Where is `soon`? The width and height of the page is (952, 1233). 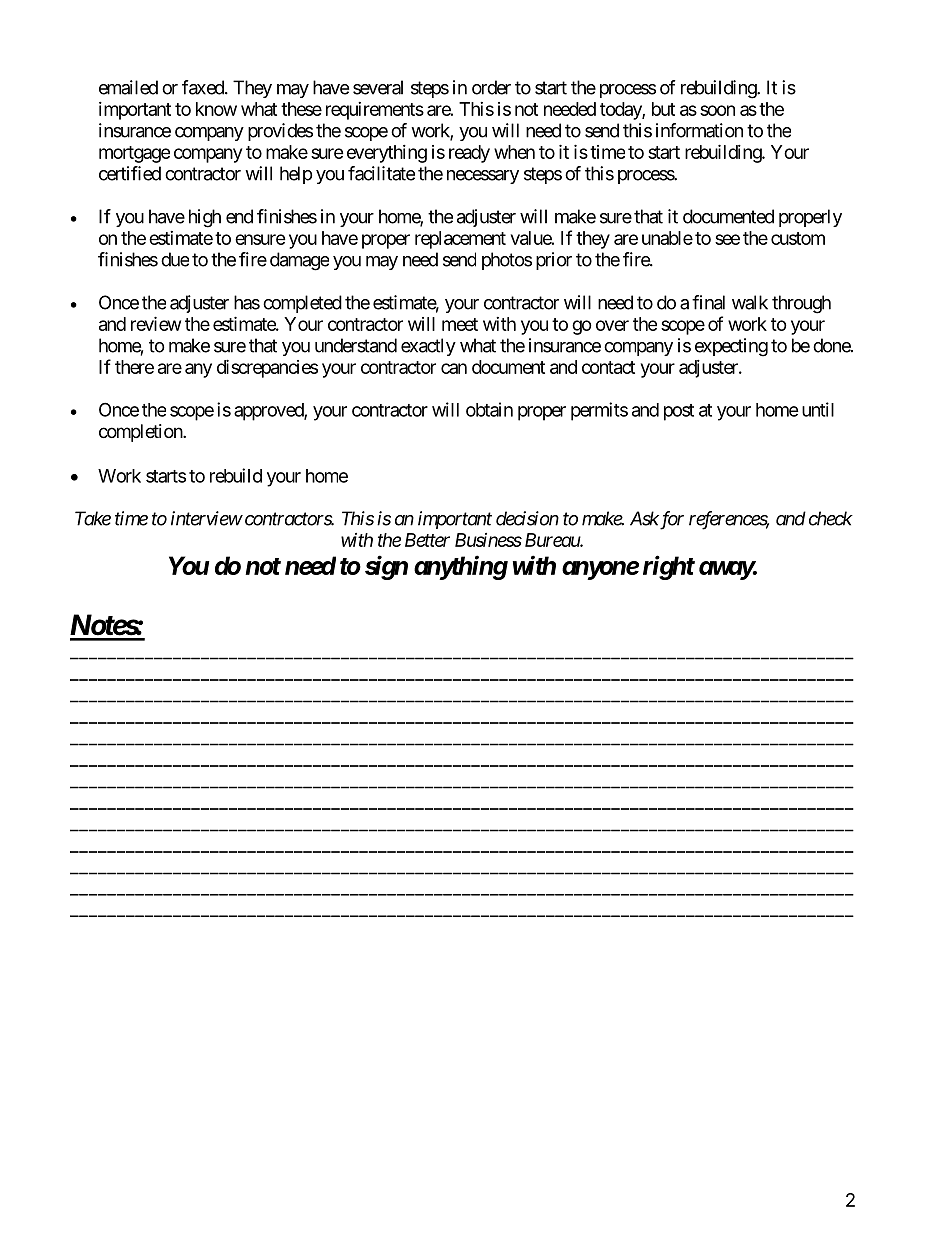 soon is located at coordinates (717, 110).
